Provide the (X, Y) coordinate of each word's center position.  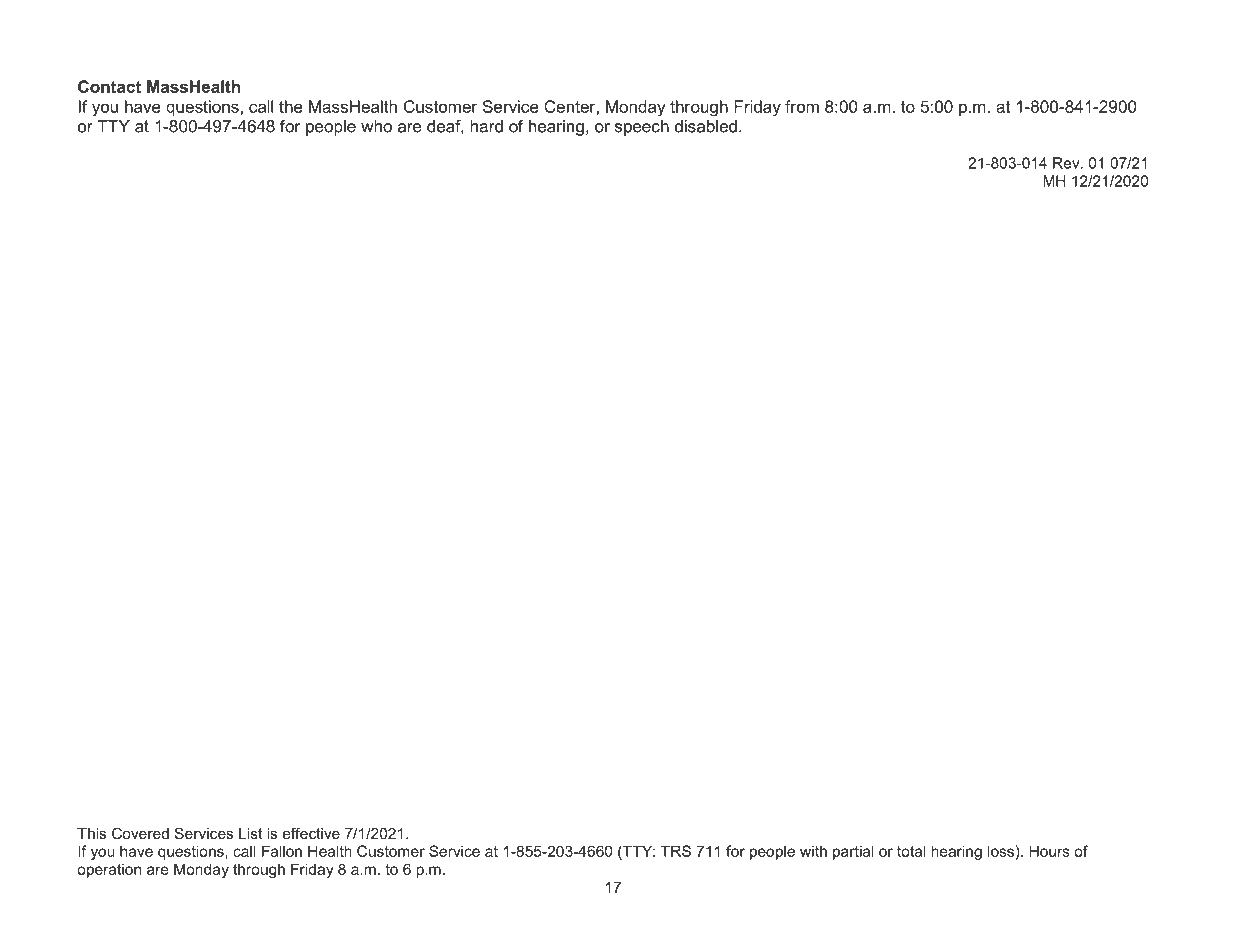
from (802, 106)
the (291, 106)
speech (642, 128)
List (250, 833)
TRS (676, 851)
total (911, 851)
